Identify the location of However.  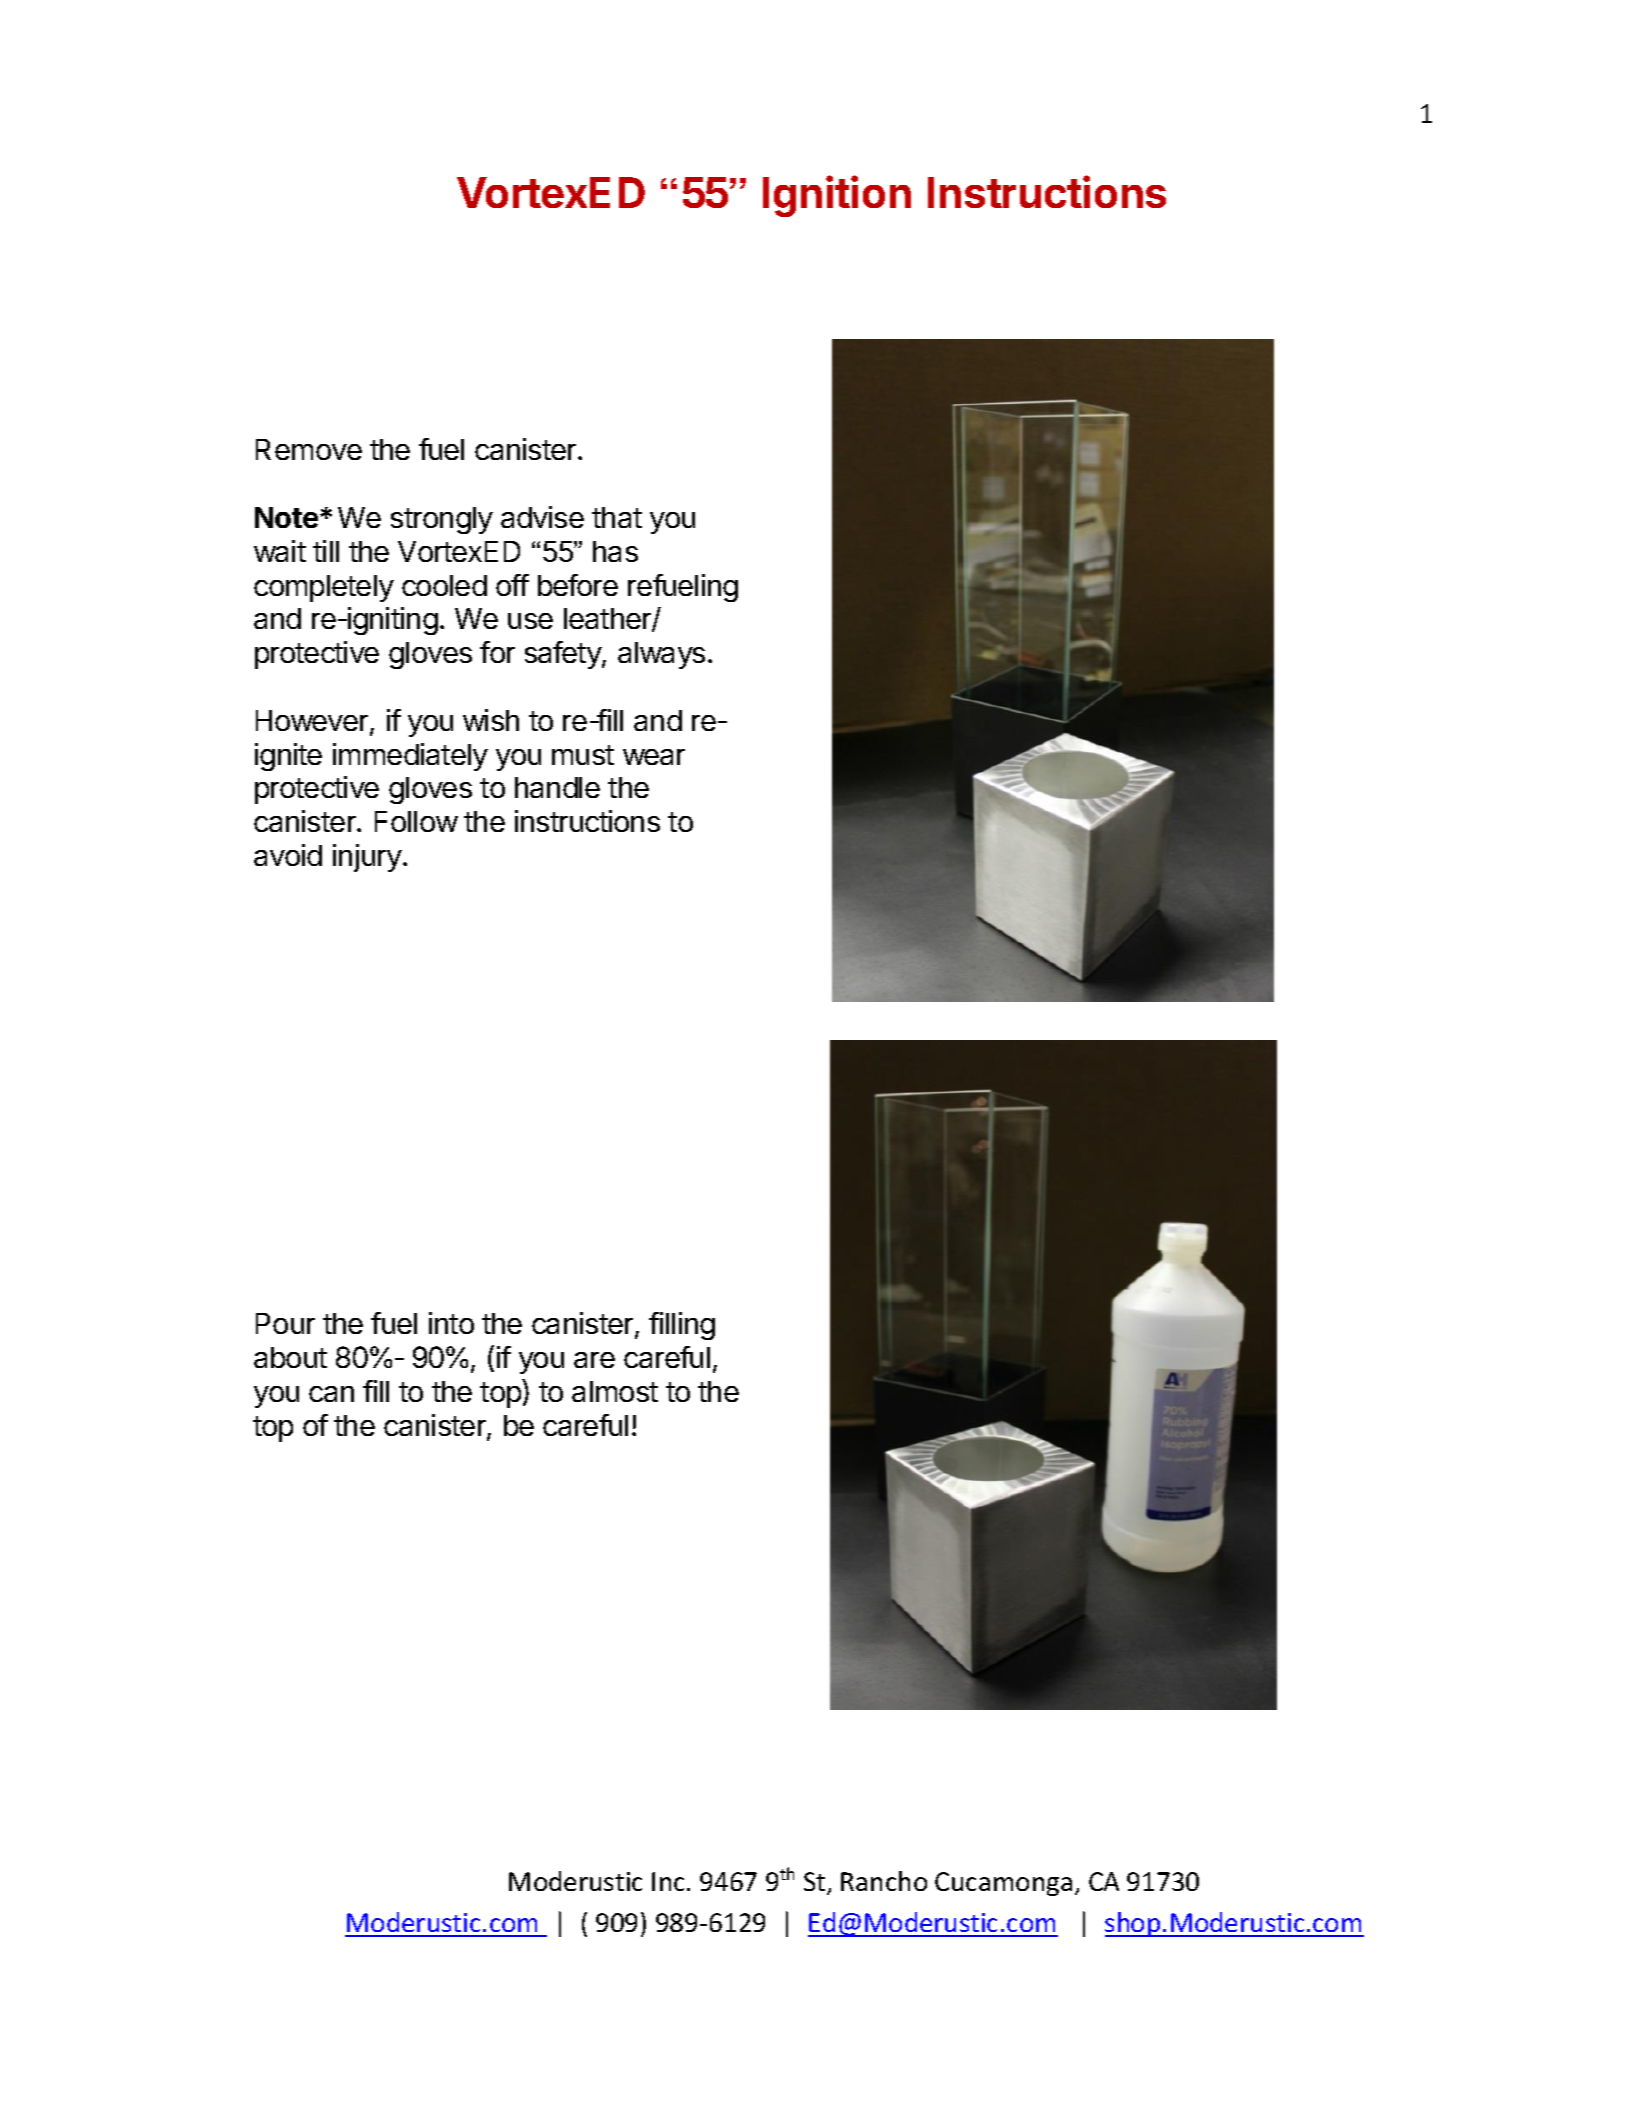
(313, 722).
